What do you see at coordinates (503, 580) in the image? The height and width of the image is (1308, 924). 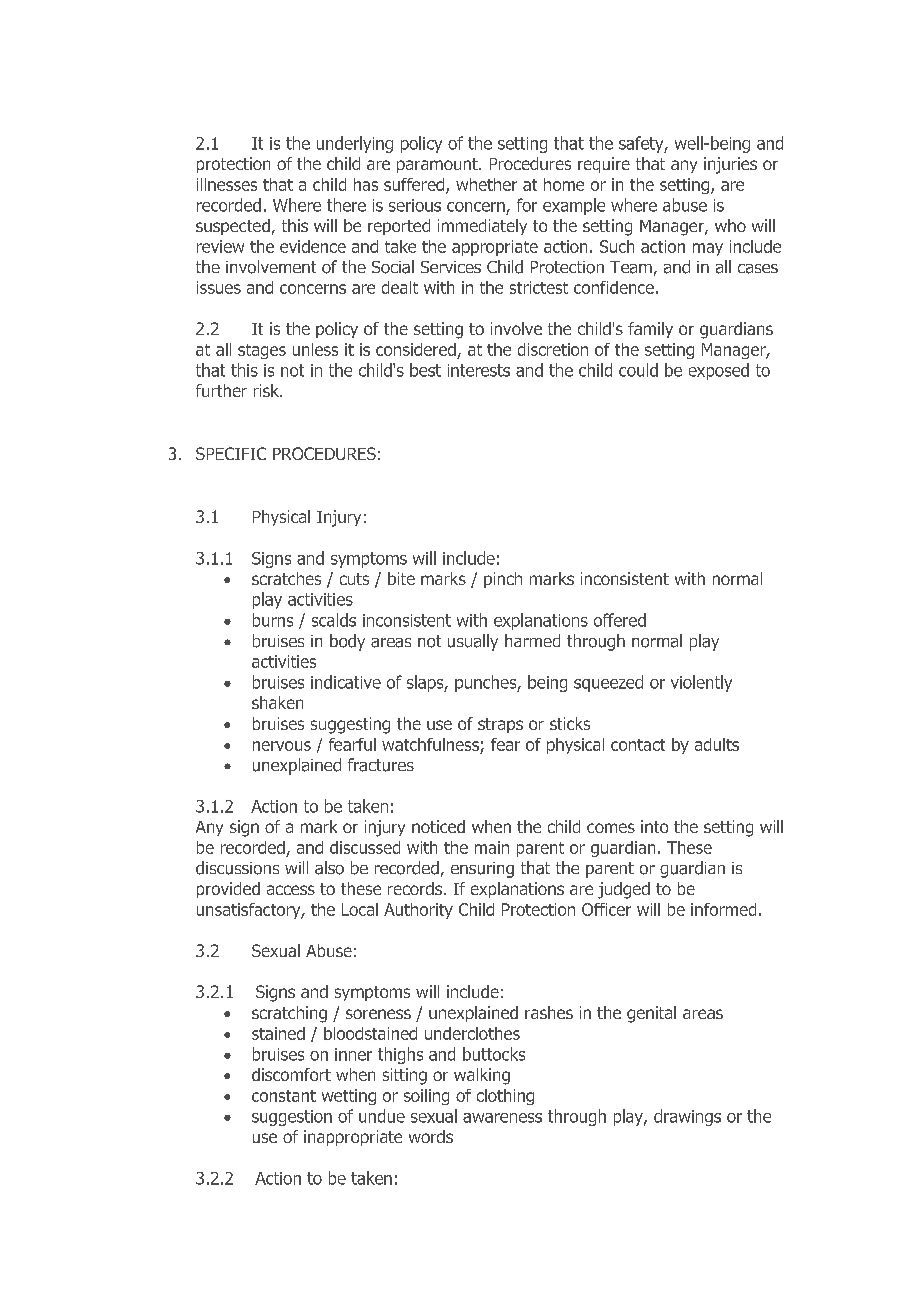 I see `pinch` at bounding box center [503, 580].
